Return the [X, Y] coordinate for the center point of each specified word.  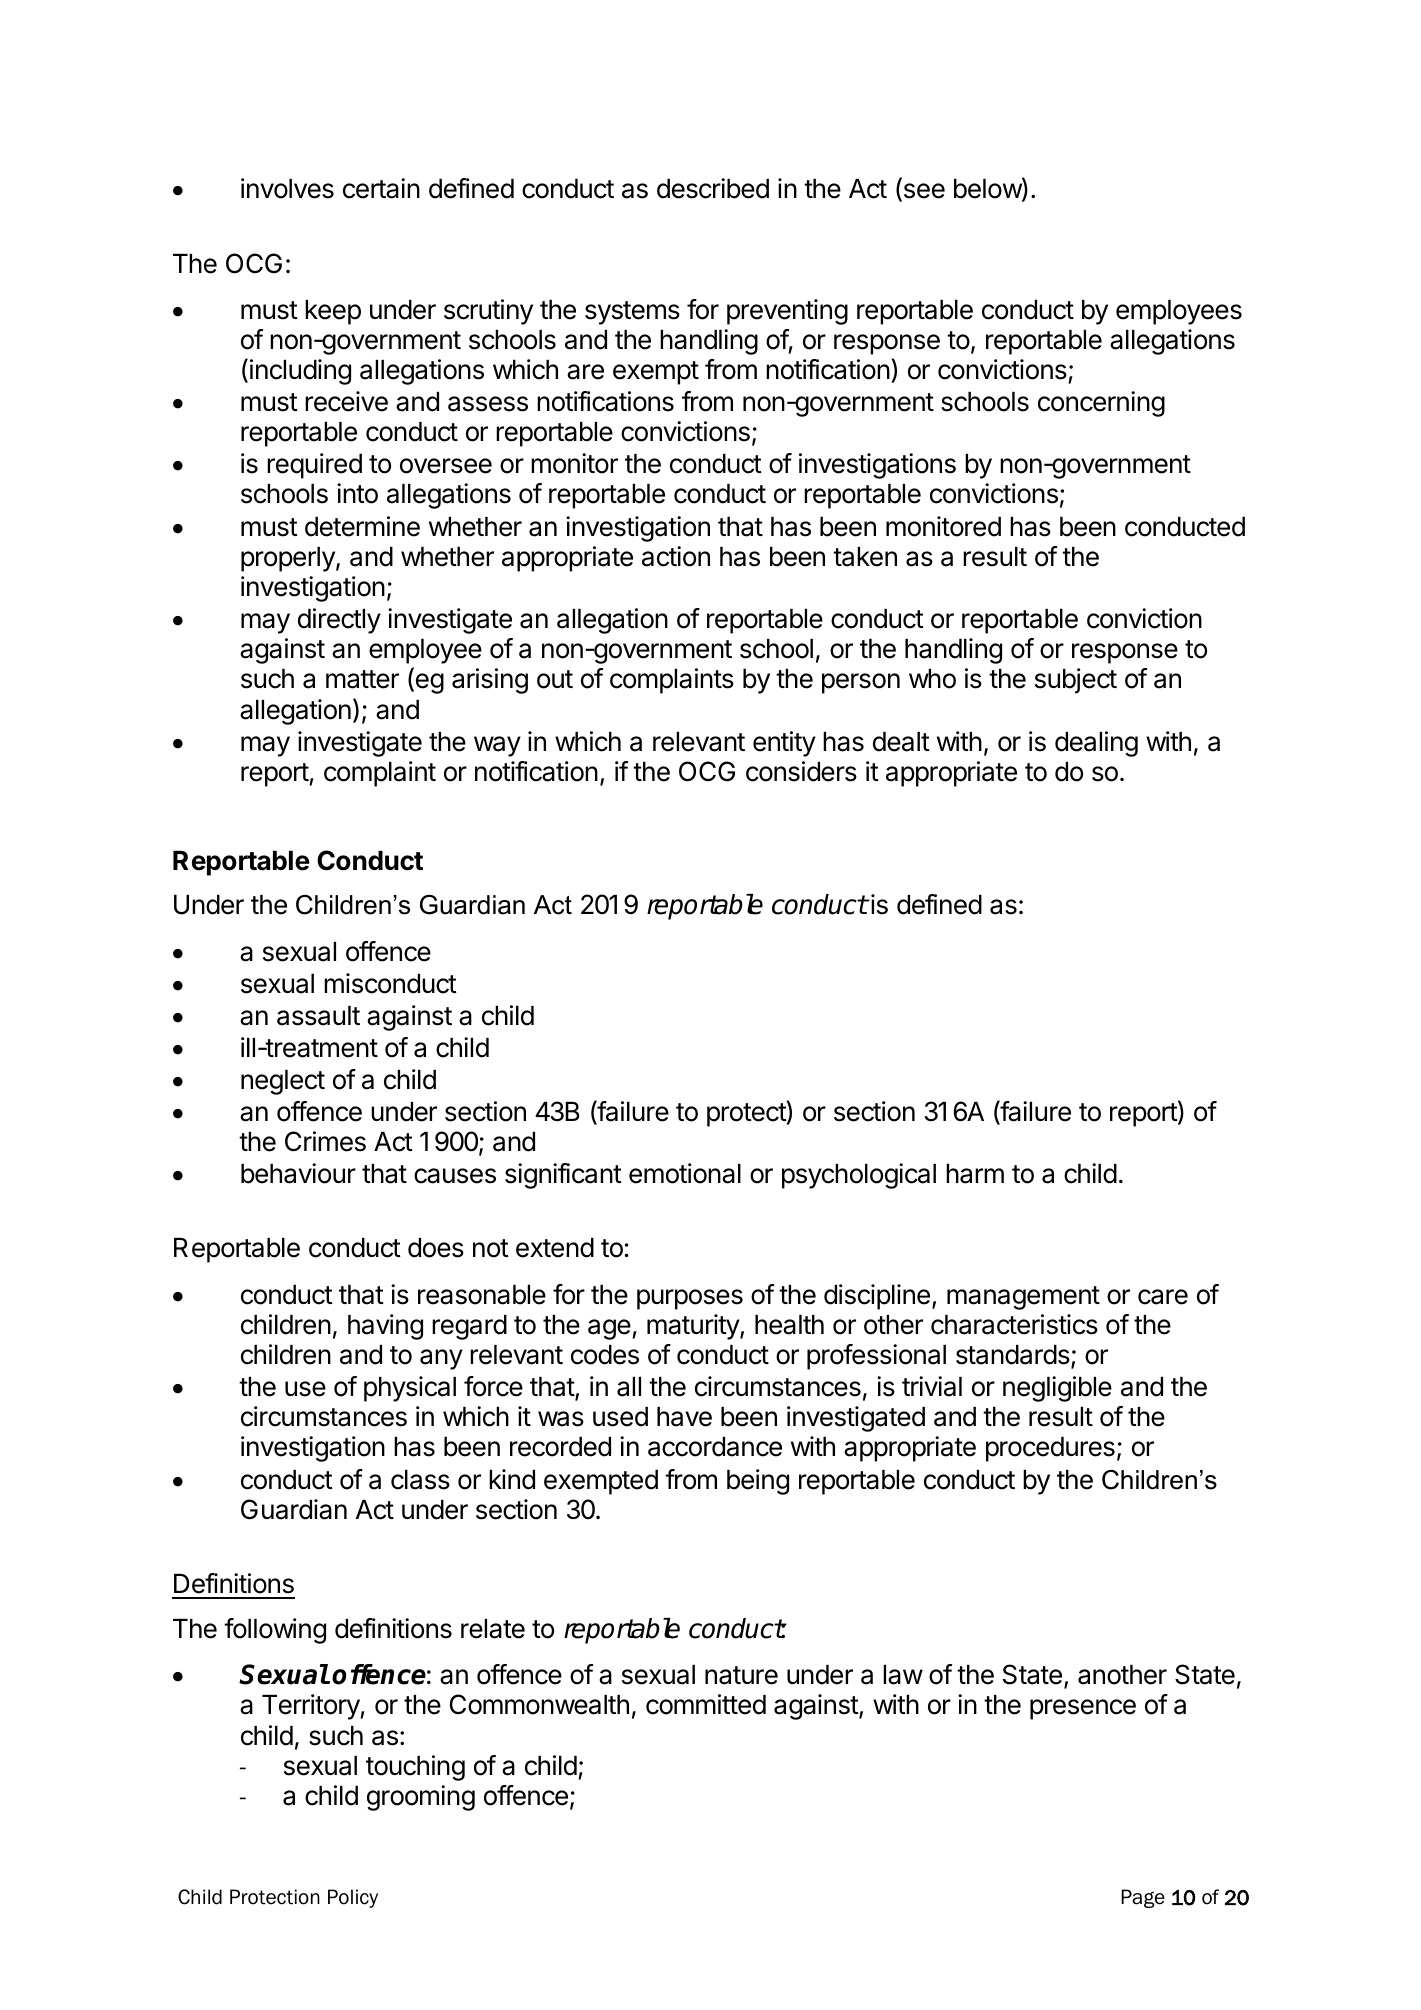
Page [1143, 1898]
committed [706, 1704]
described [713, 188]
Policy [353, 1898]
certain [381, 188]
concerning [1101, 404]
